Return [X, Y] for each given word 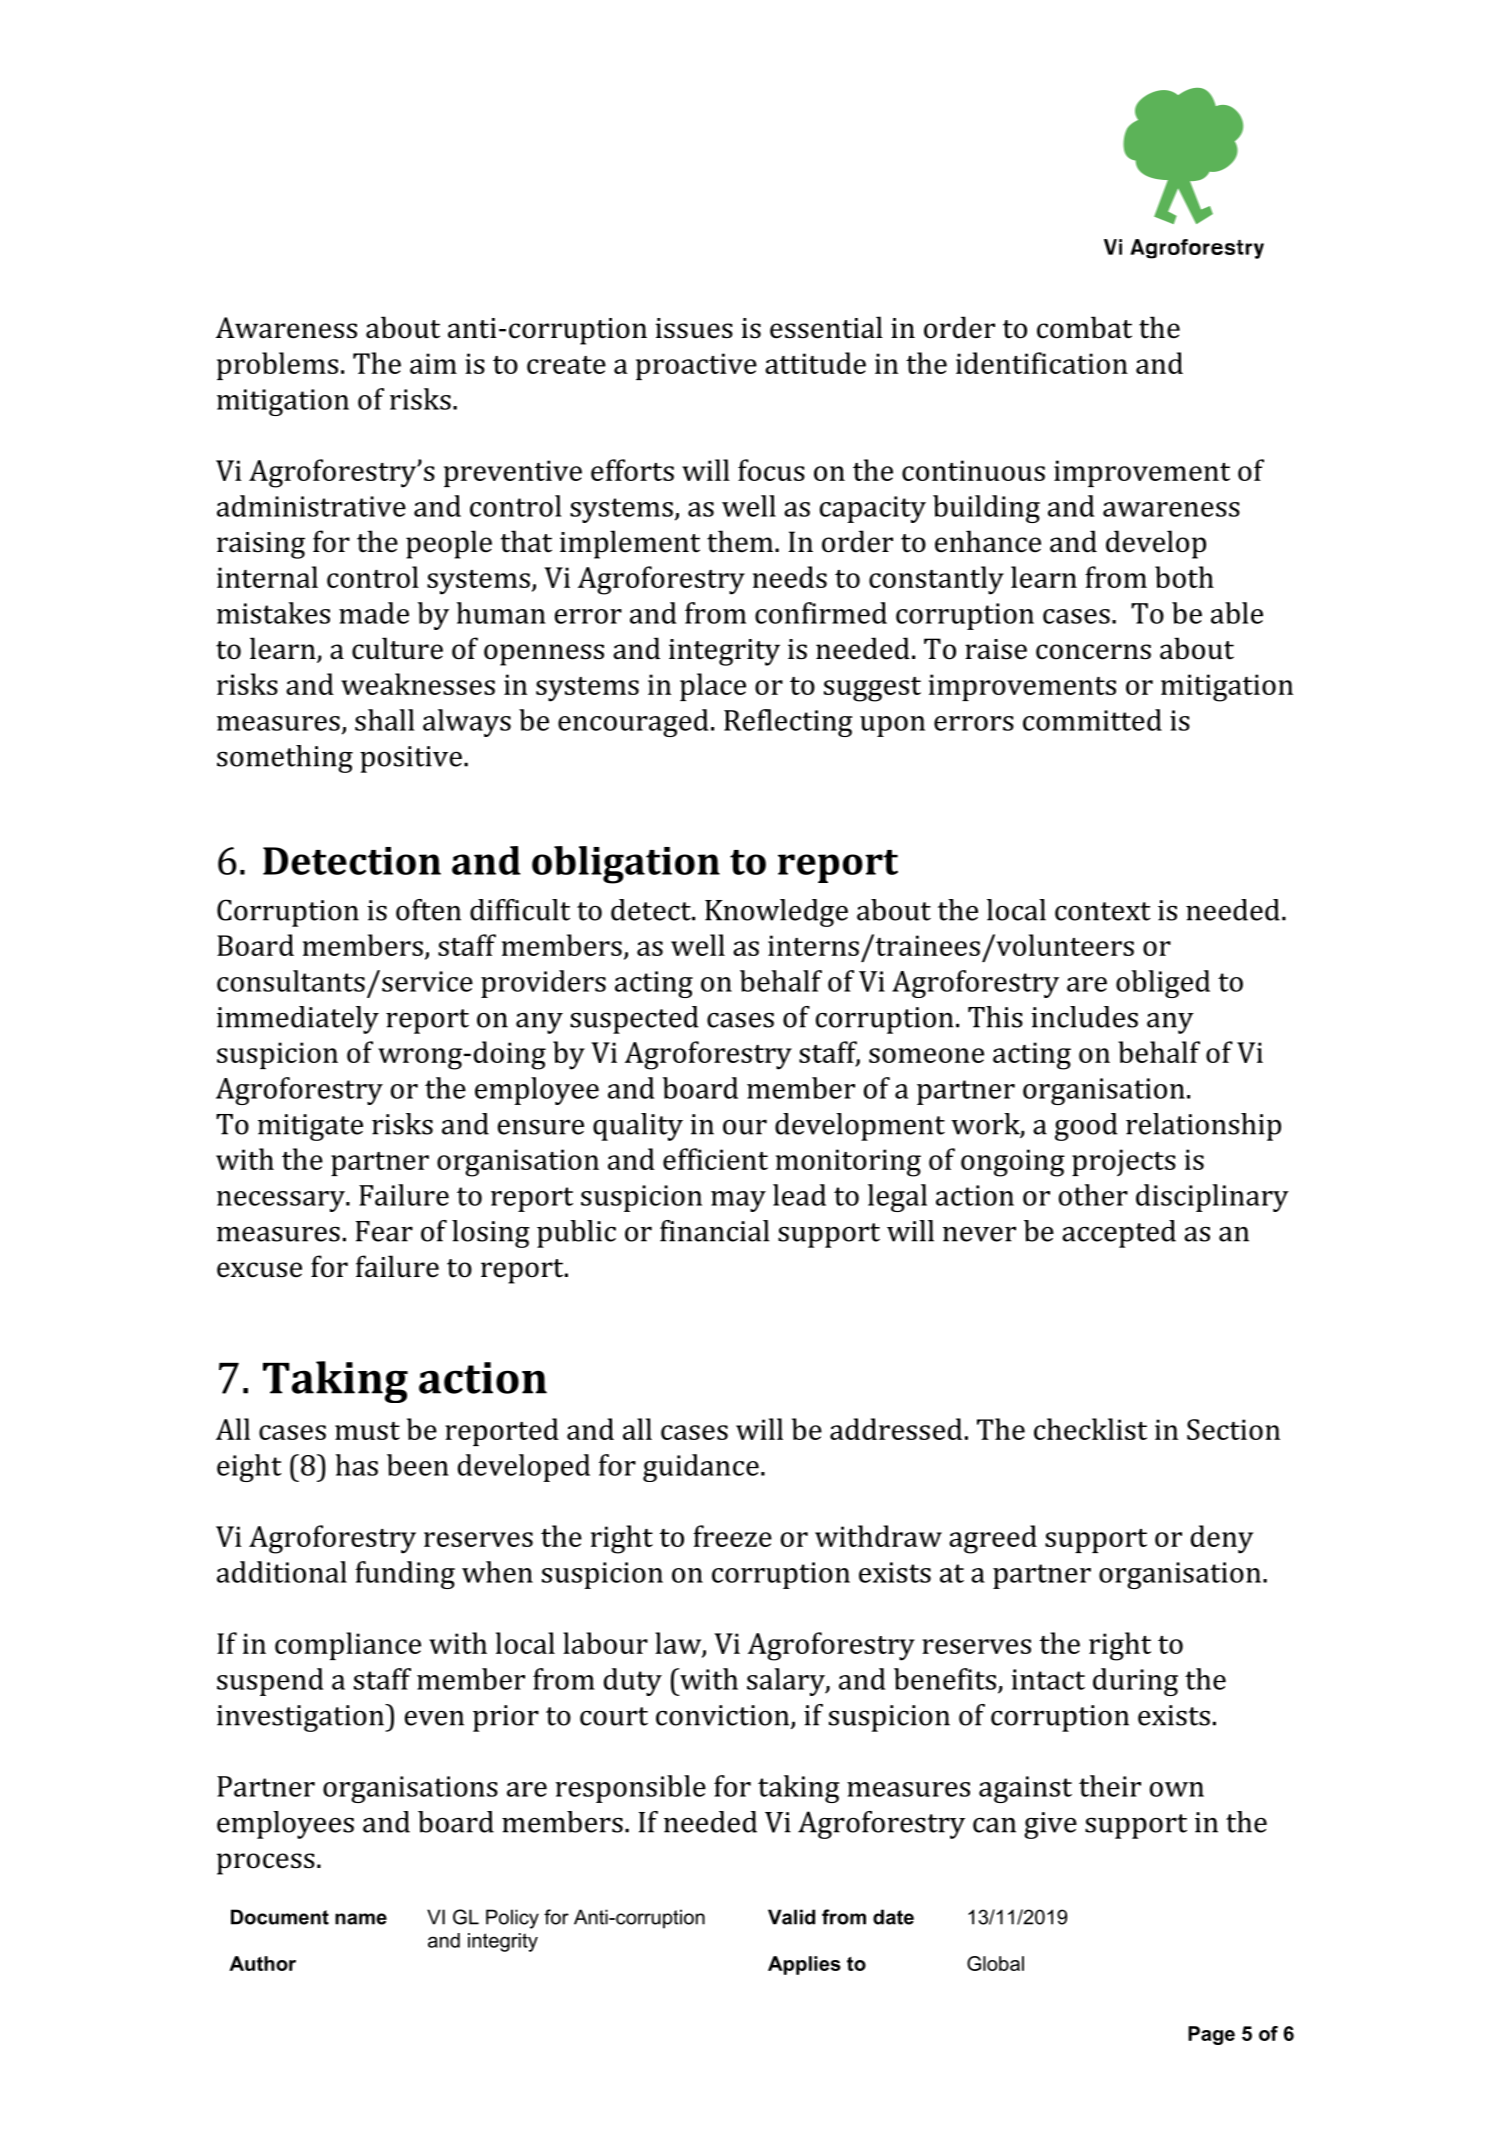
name [361, 1919]
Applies [804, 1965]
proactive [696, 366]
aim [433, 363]
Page [1211, 2035]
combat [1084, 327]
